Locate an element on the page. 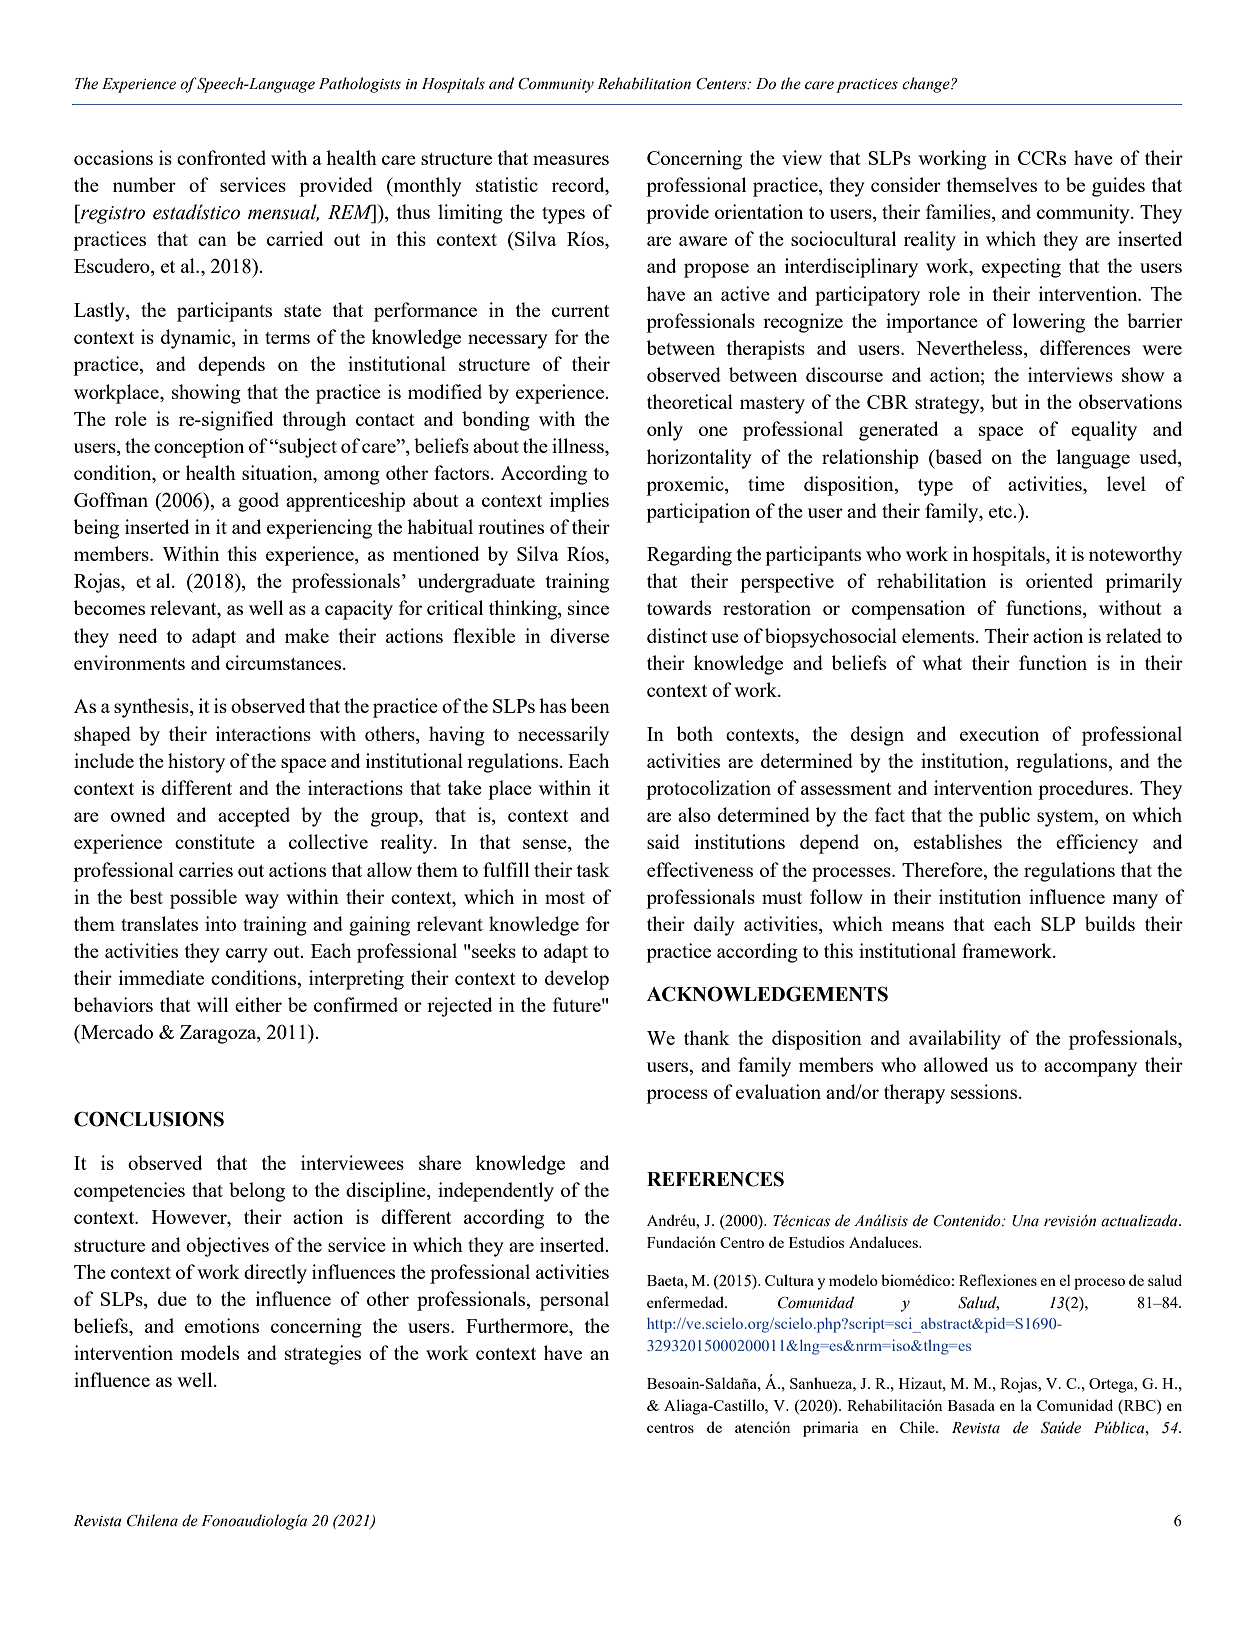 Image resolution: width=1256 pixels, height=1626 pixels. execution is located at coordinates (999, 733).
